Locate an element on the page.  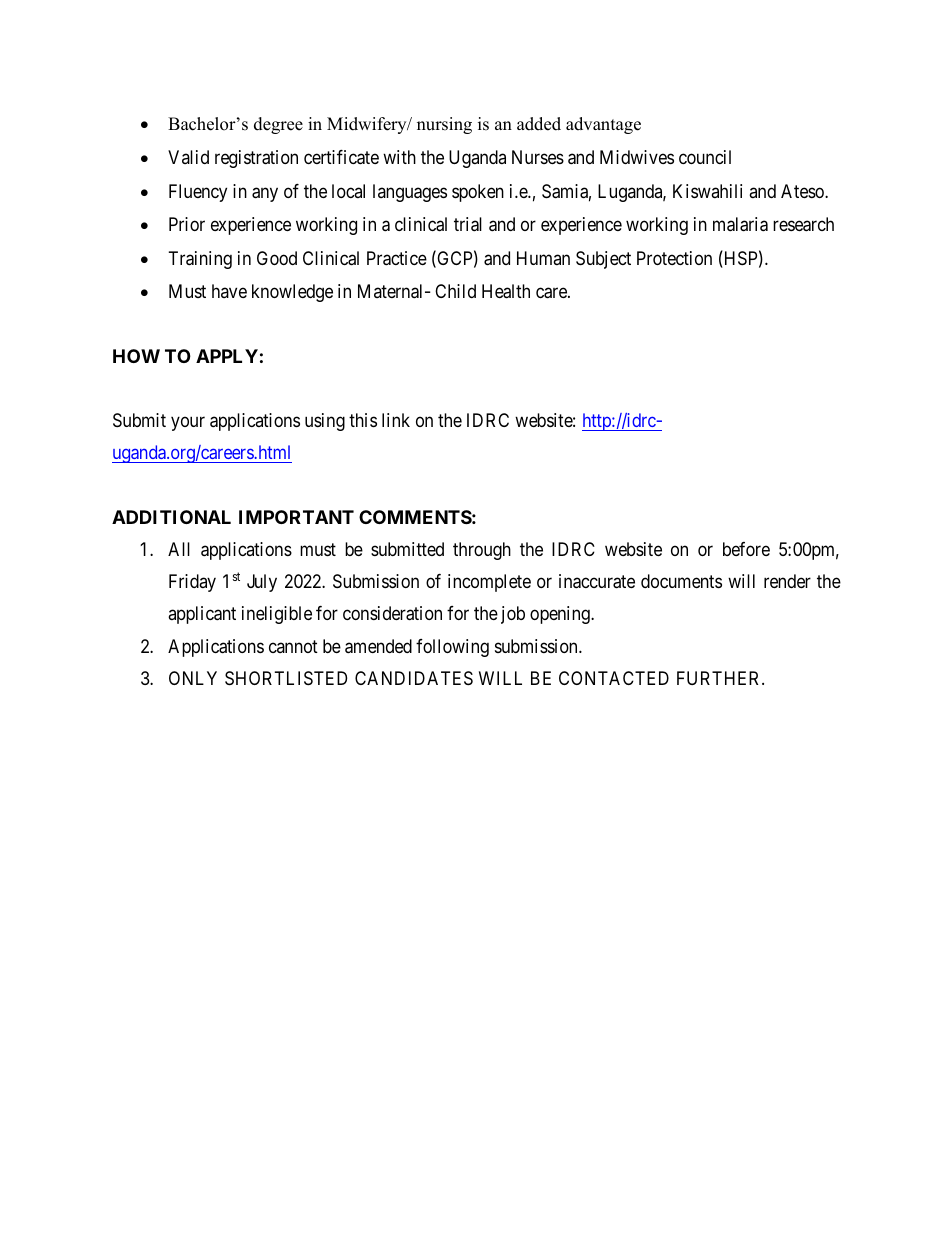
your is located at coordinates (188, 423).
